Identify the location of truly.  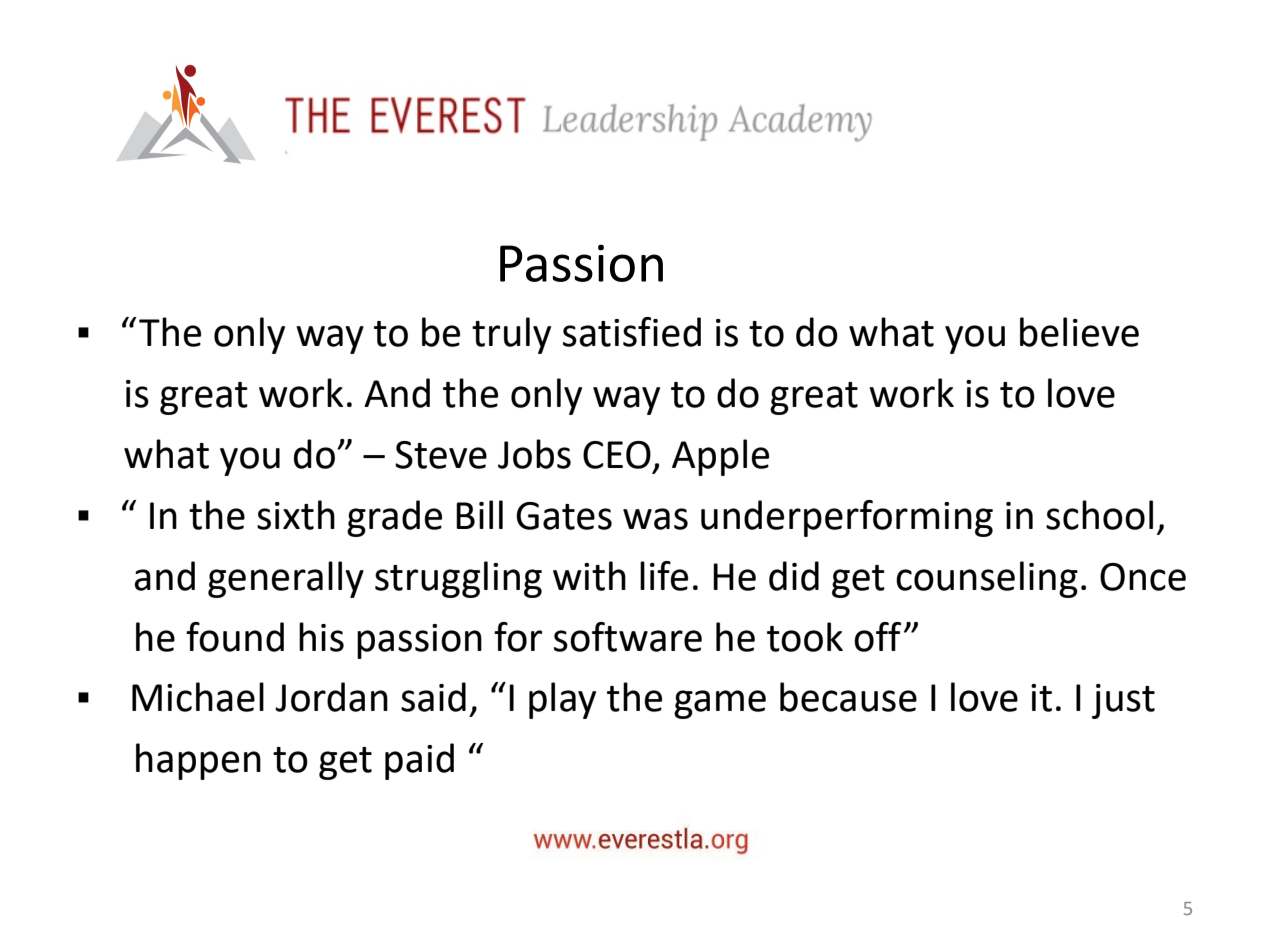
(511, 335).
